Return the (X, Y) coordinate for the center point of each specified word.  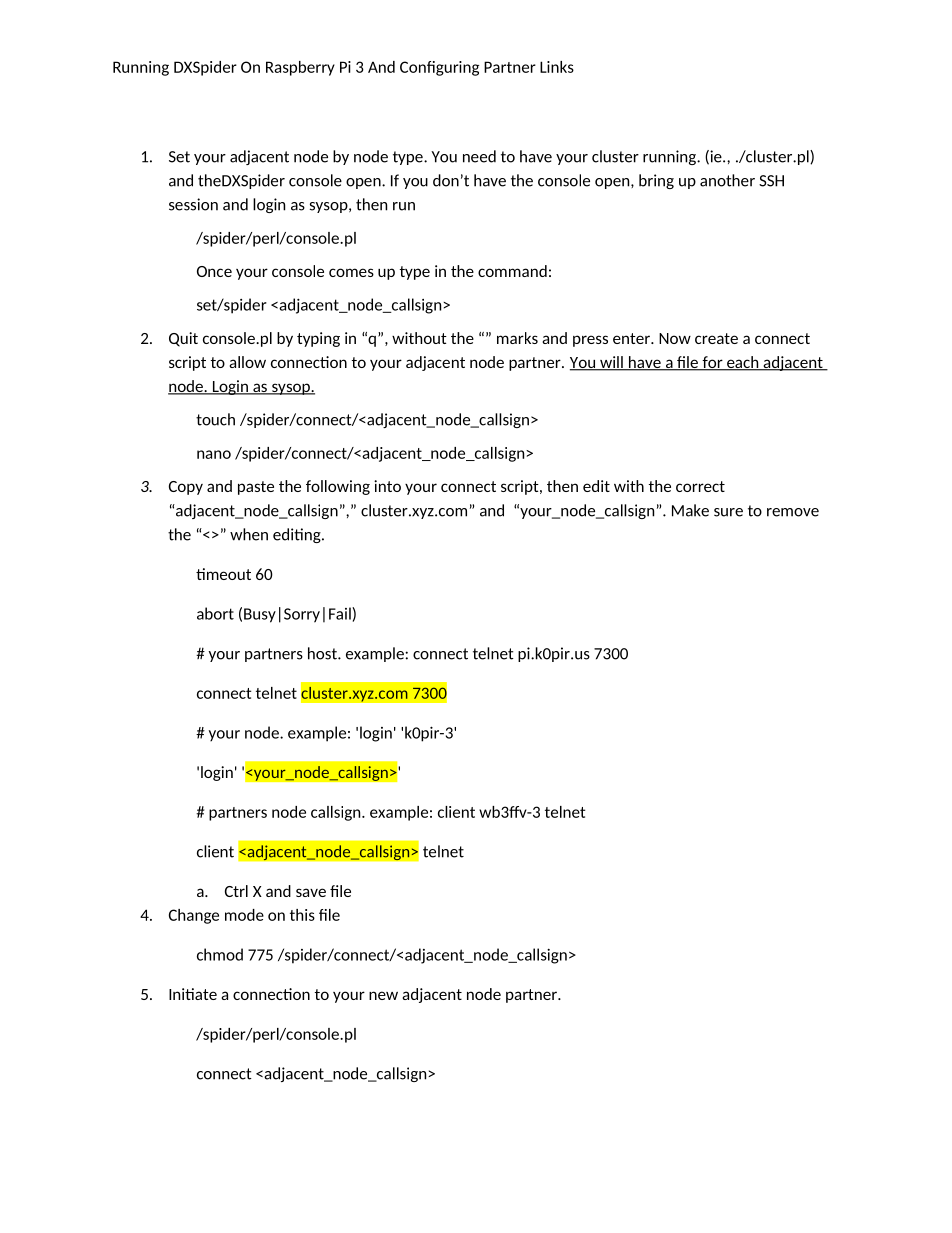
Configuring (439, 68)
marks (517, 338)
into (387, 486)
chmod (220, 954)
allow (247, 362)
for (712, 363)
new (383, 995)
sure (728, 512)
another (727, 180)
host (323, 653)
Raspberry (300, 68)
